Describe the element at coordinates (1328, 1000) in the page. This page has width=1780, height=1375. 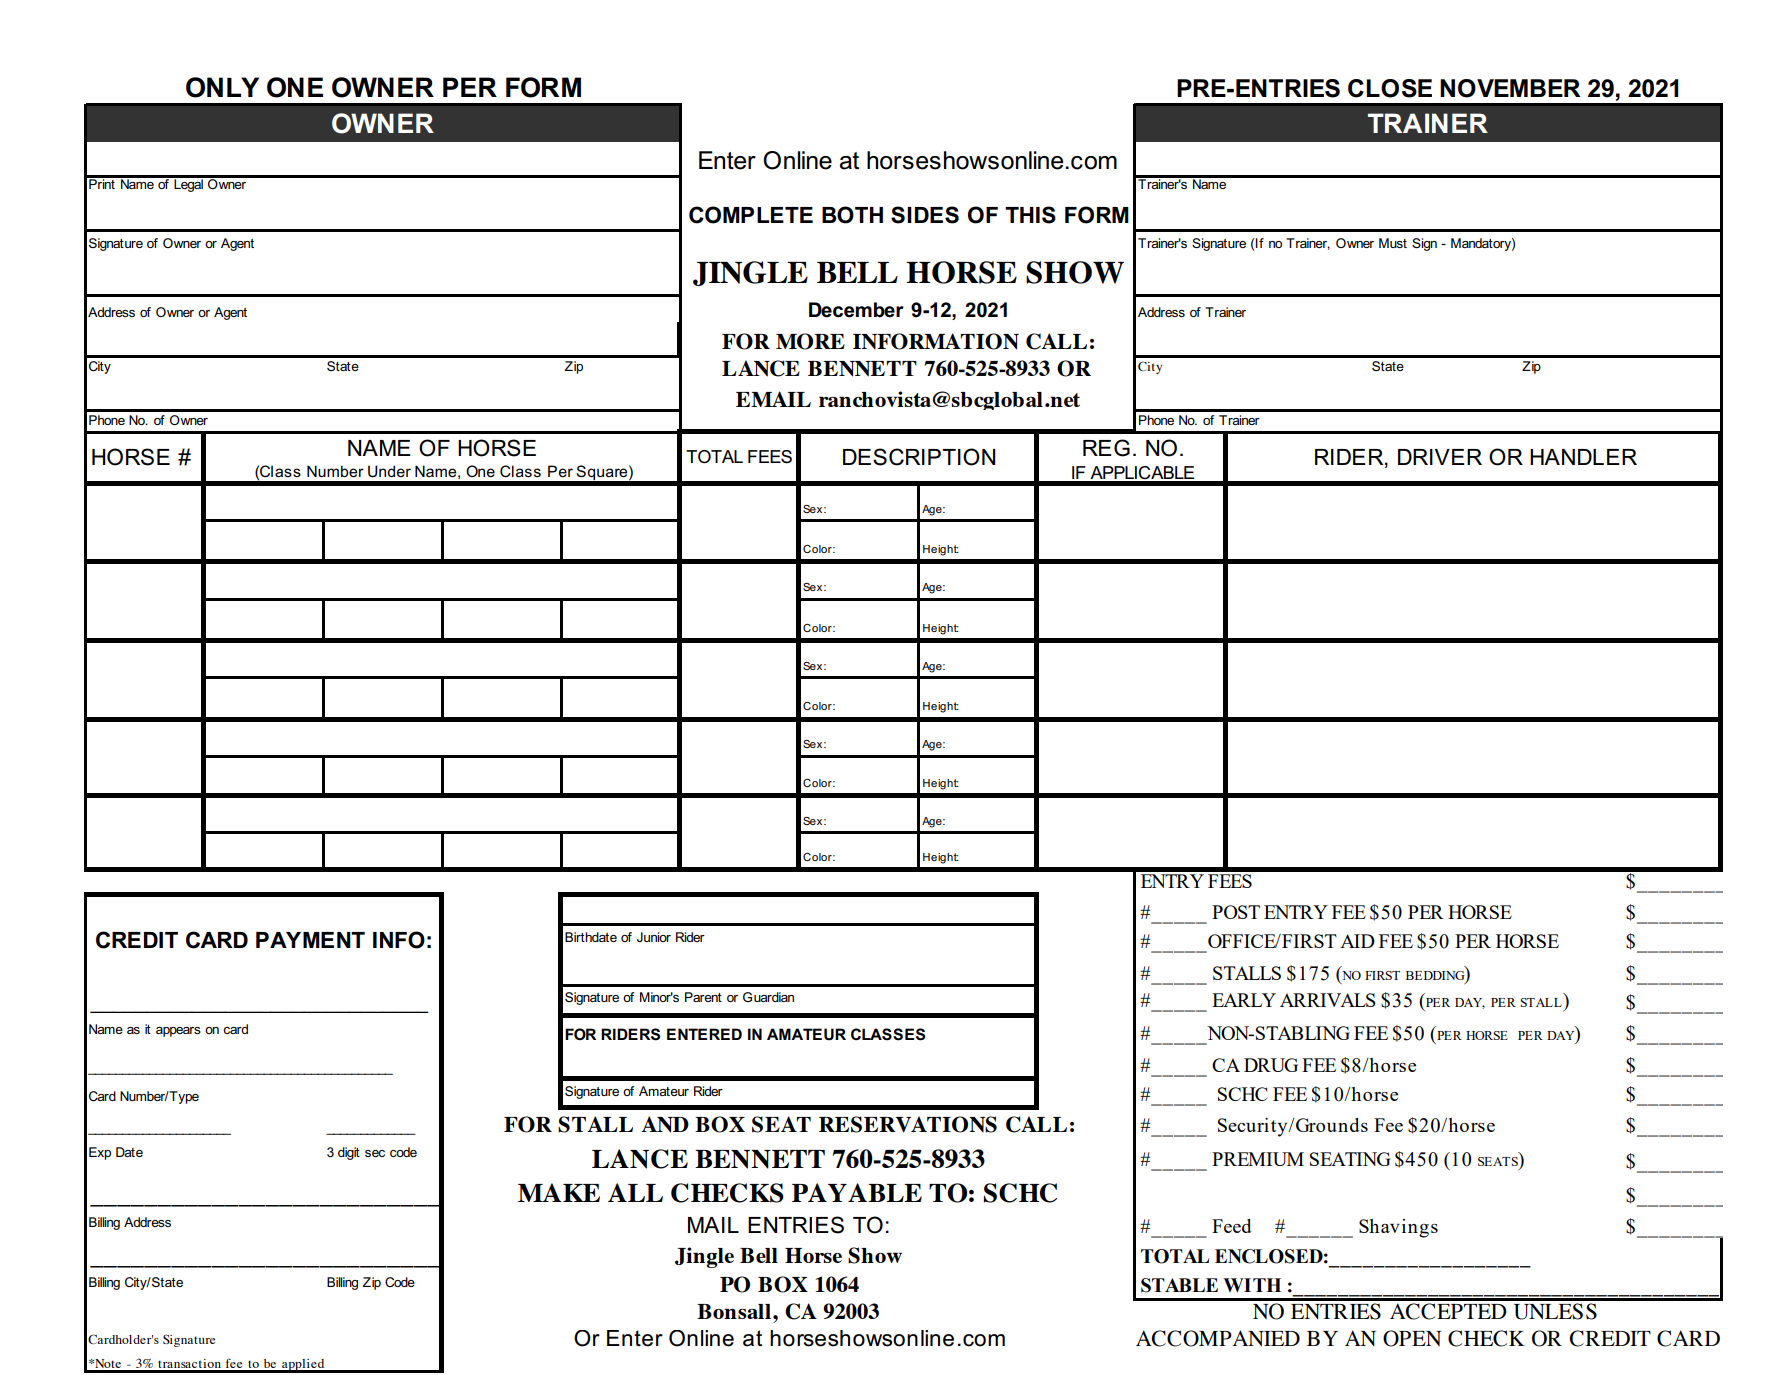
I see `ARRIVALS` at that location.
